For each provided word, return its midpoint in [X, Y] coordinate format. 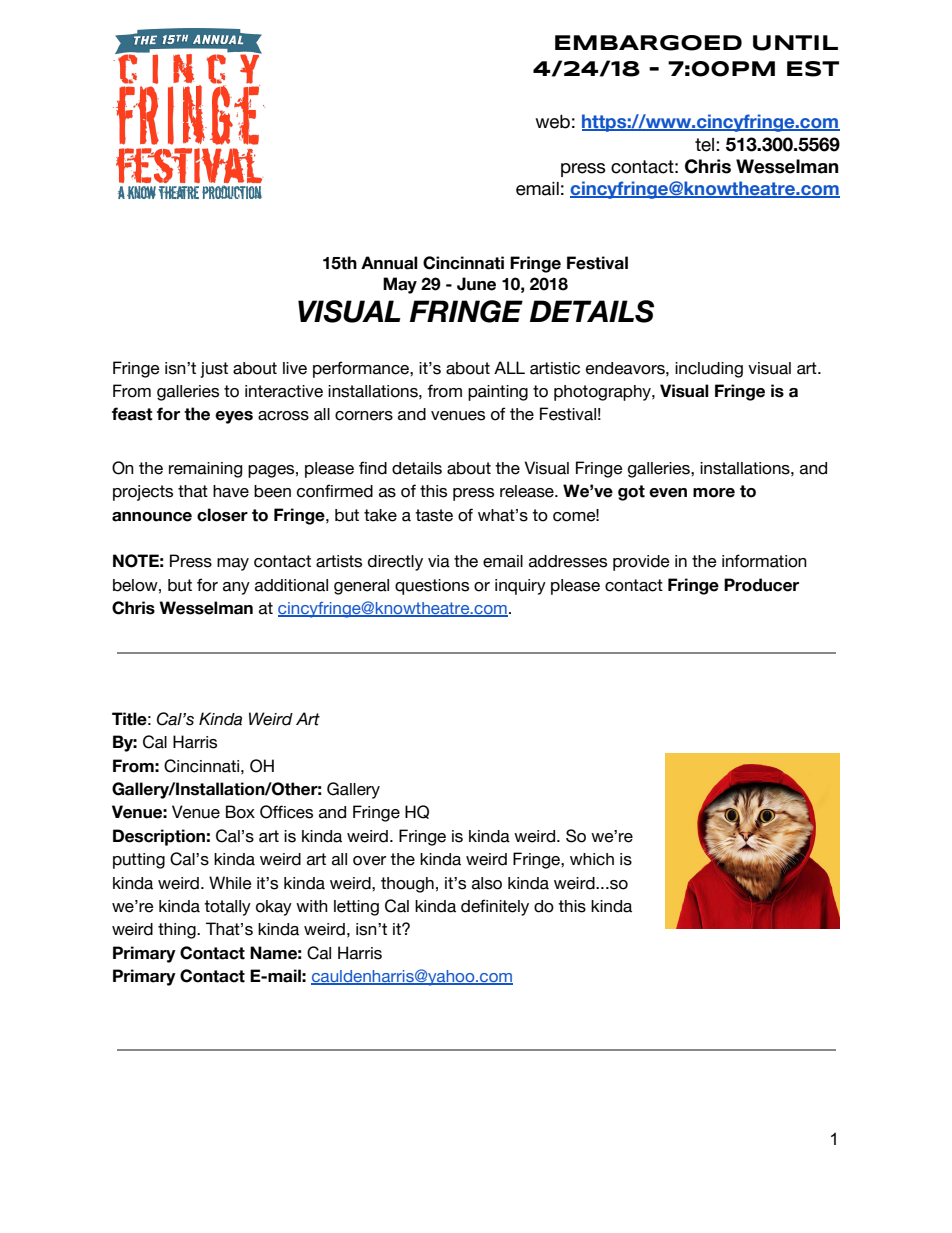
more [714, 493]
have [231, 491]
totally [227, 908]
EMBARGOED [648, 43]
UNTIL [795, 43]
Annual [389, 263]
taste [434, 515]
